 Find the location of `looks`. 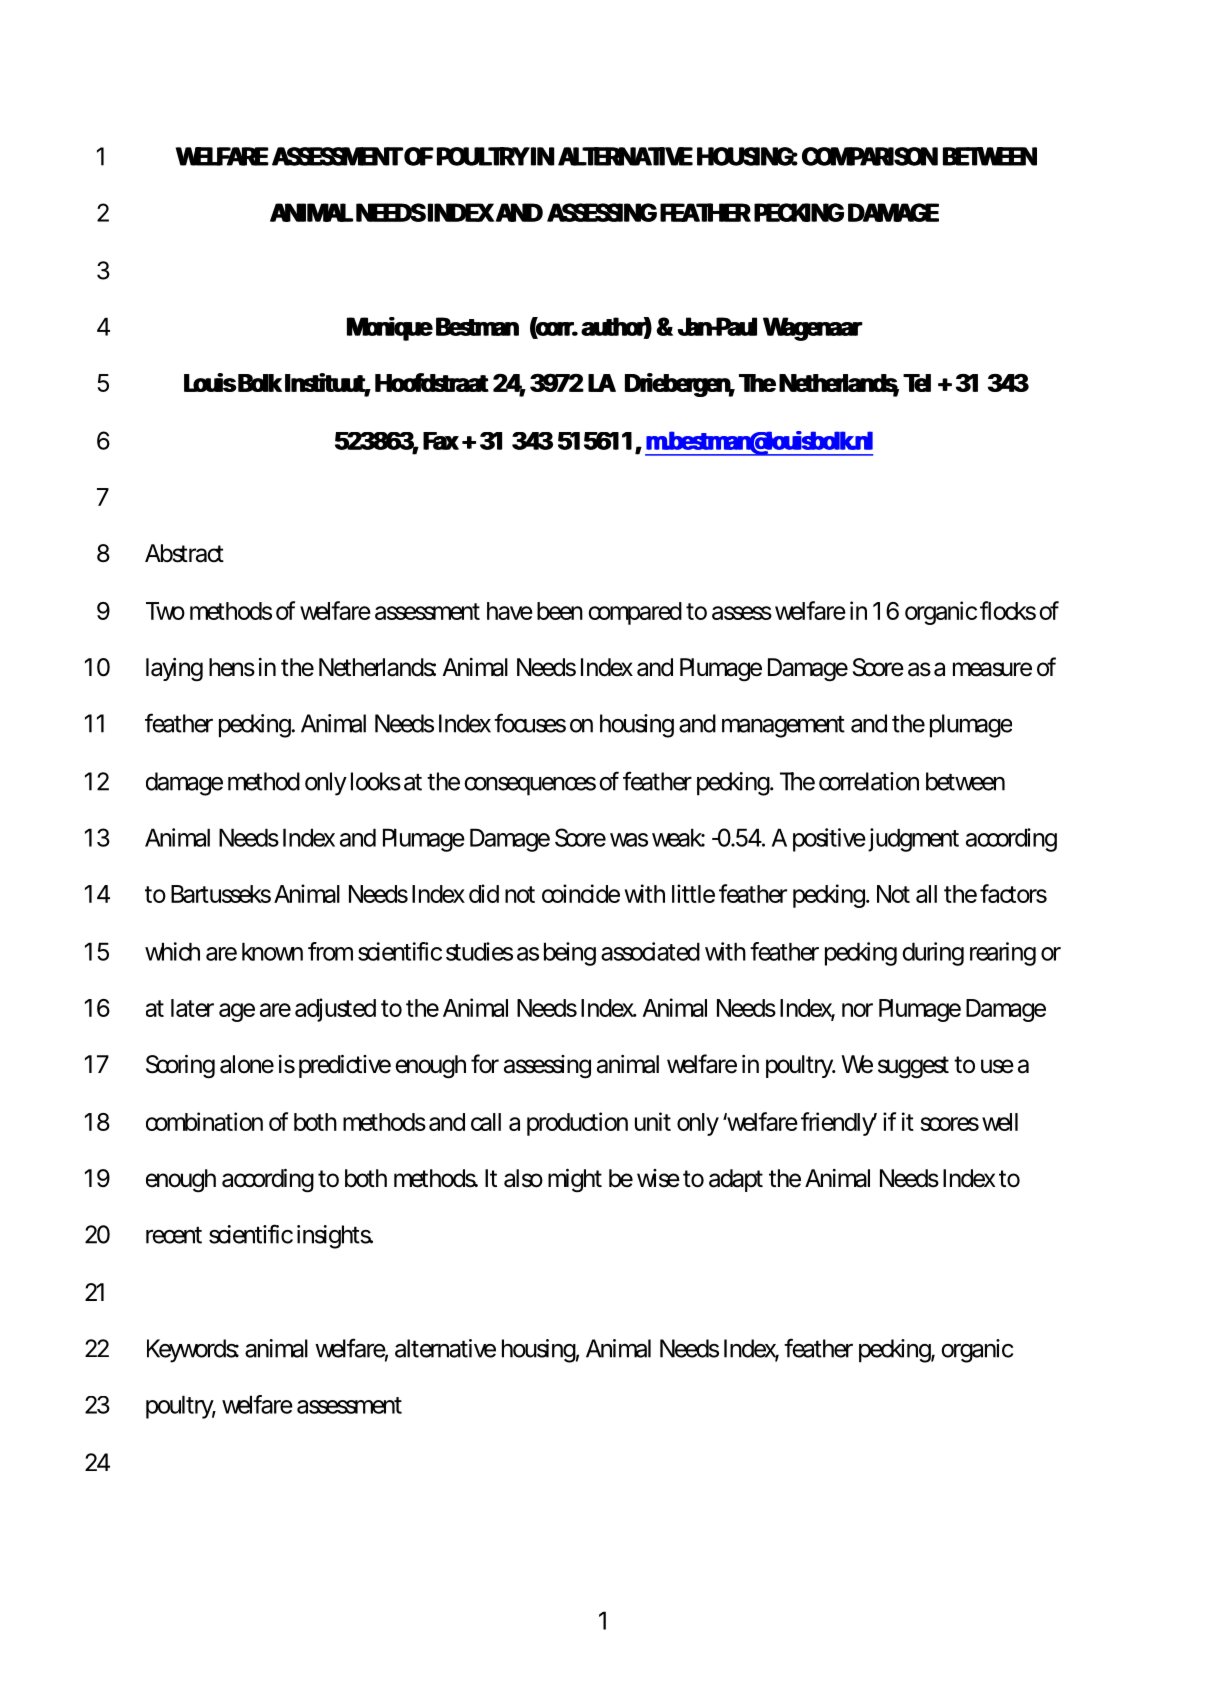

looks is located at coordinates (376, 781).
